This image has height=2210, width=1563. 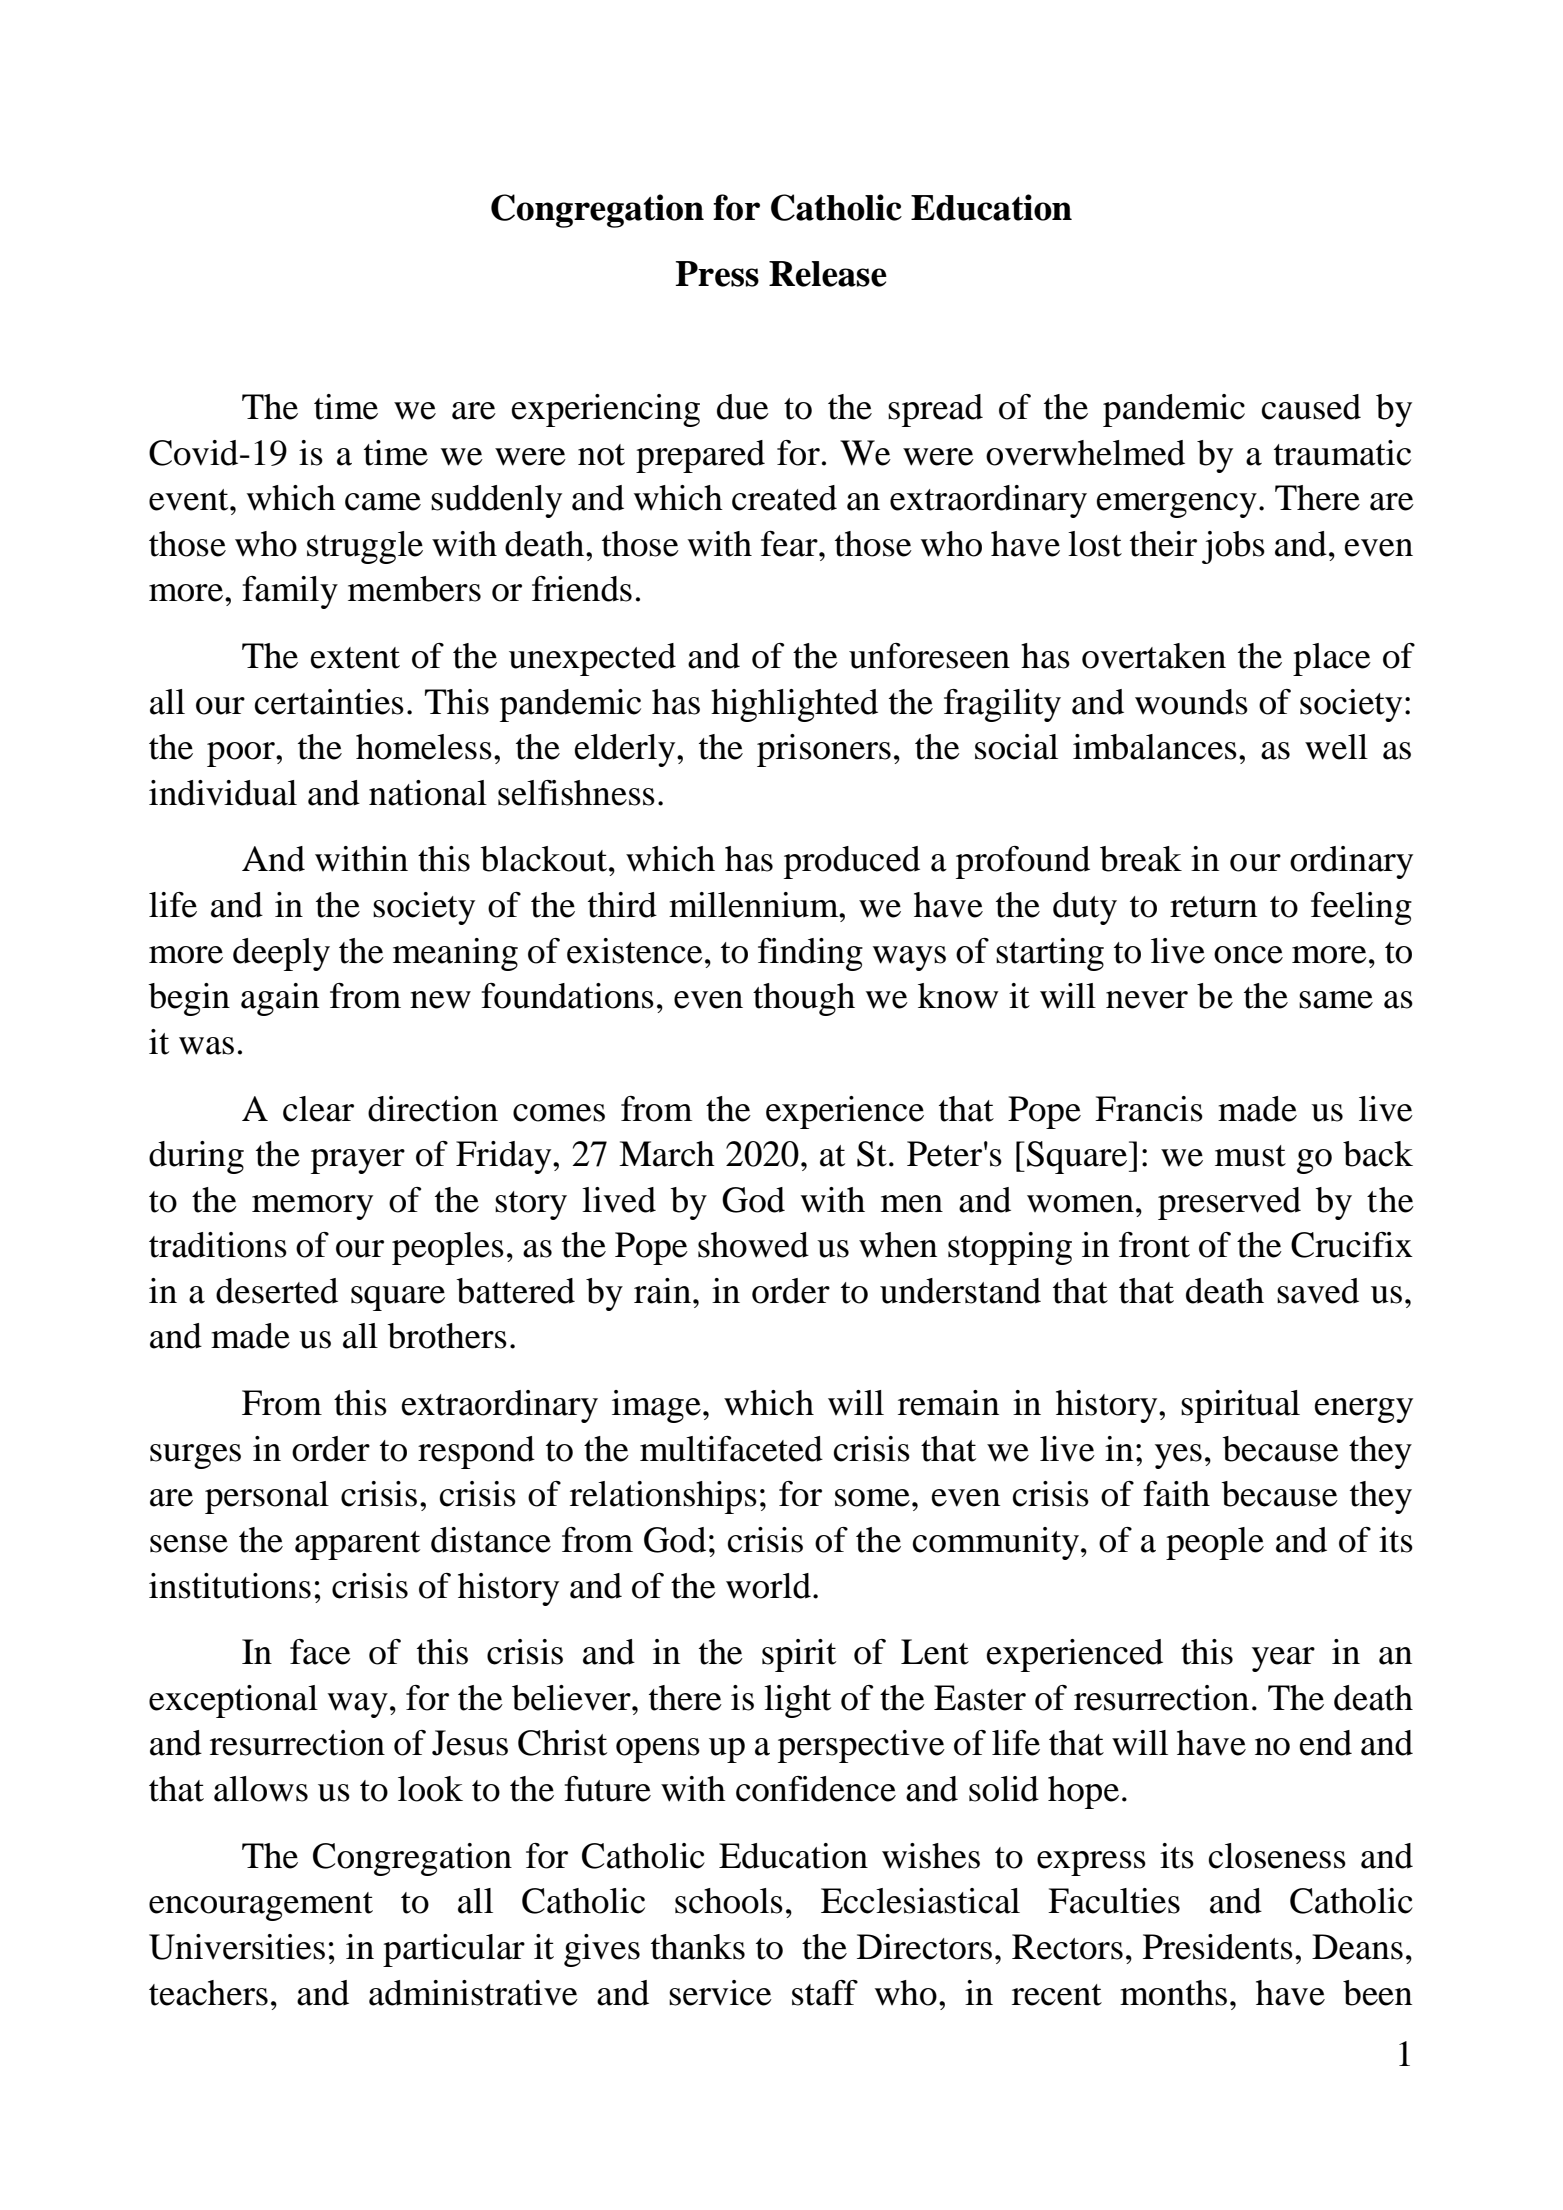 What do you see at coordinates (828, 274) in the image?
I see `Release` at bounding box center [828, 274].
